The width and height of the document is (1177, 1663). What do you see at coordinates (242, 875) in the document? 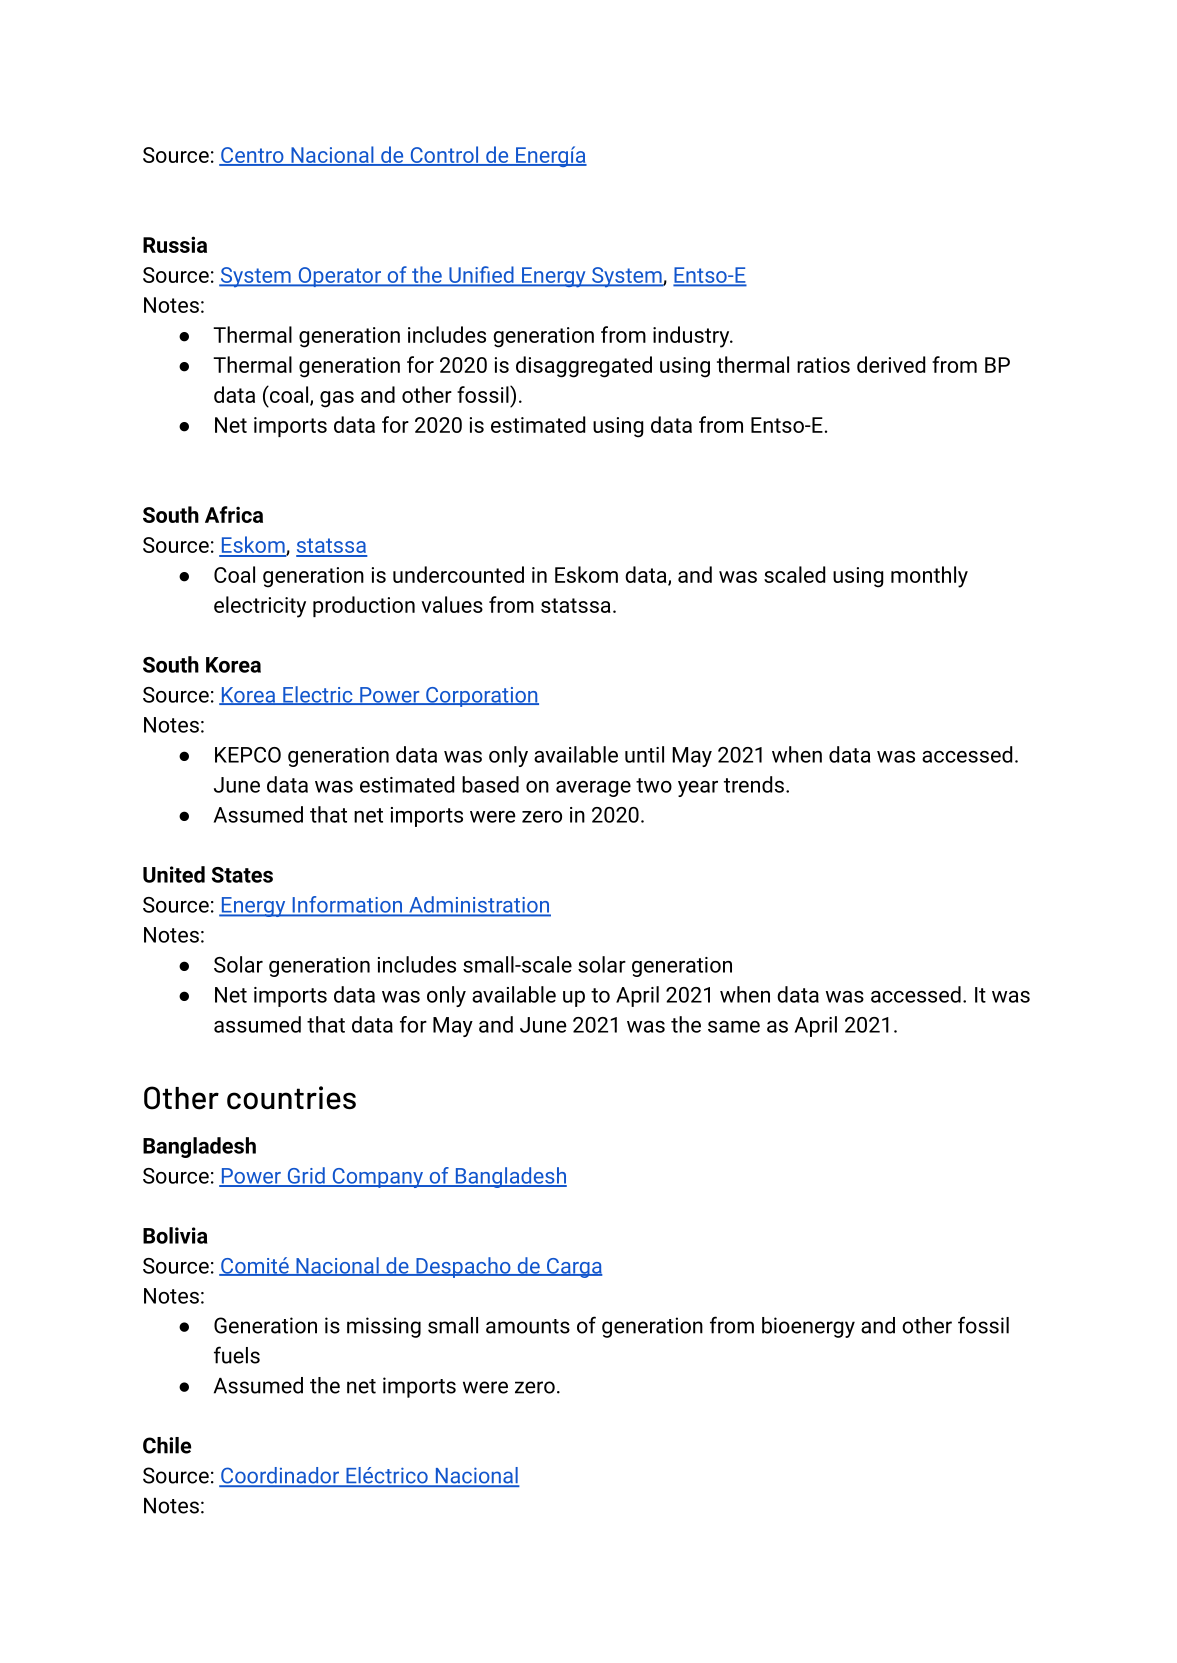
I see `States` at bounding box center [242, 875].
